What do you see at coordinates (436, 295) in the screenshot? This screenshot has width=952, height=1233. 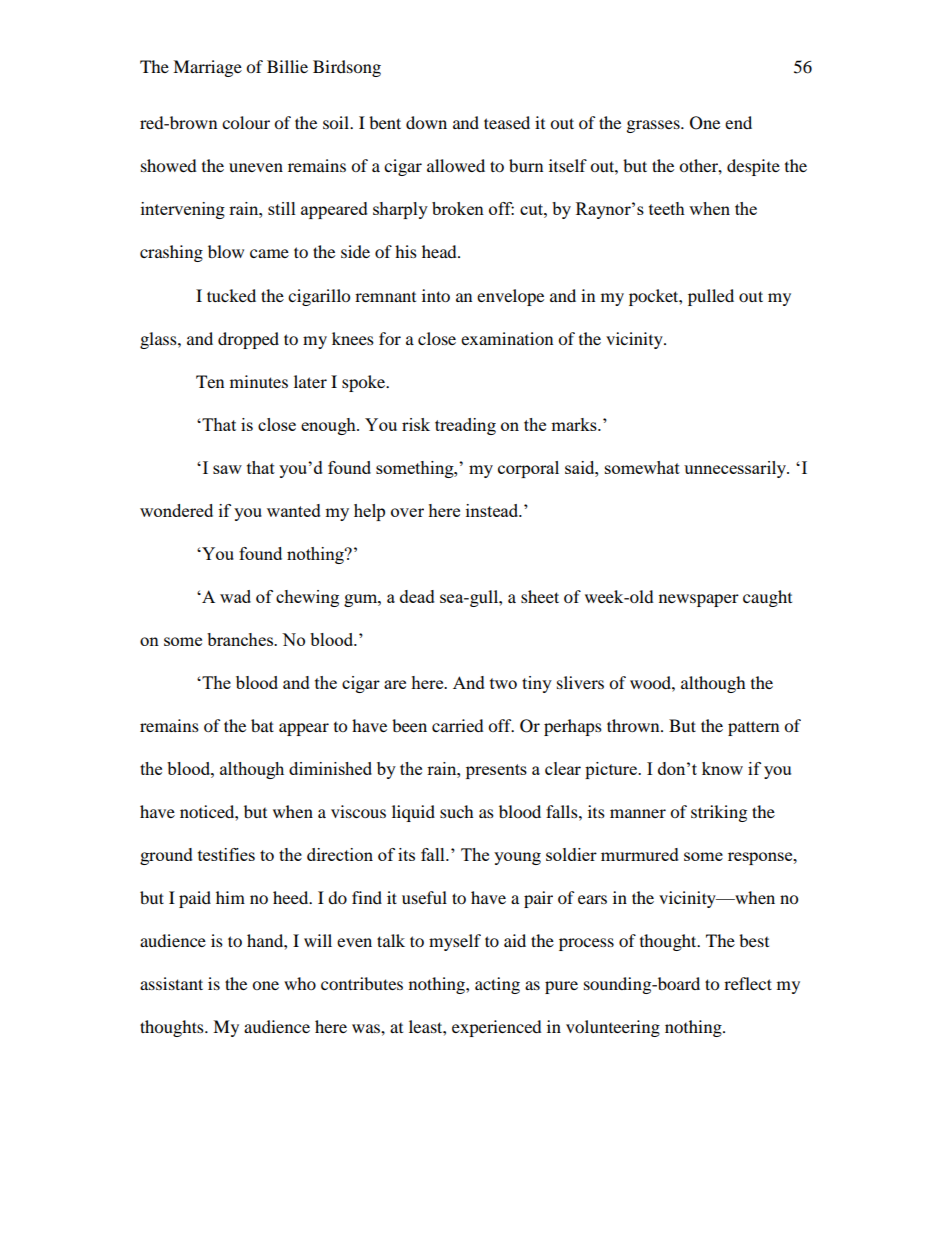 I see `into` at bounding box center [436, 295].
